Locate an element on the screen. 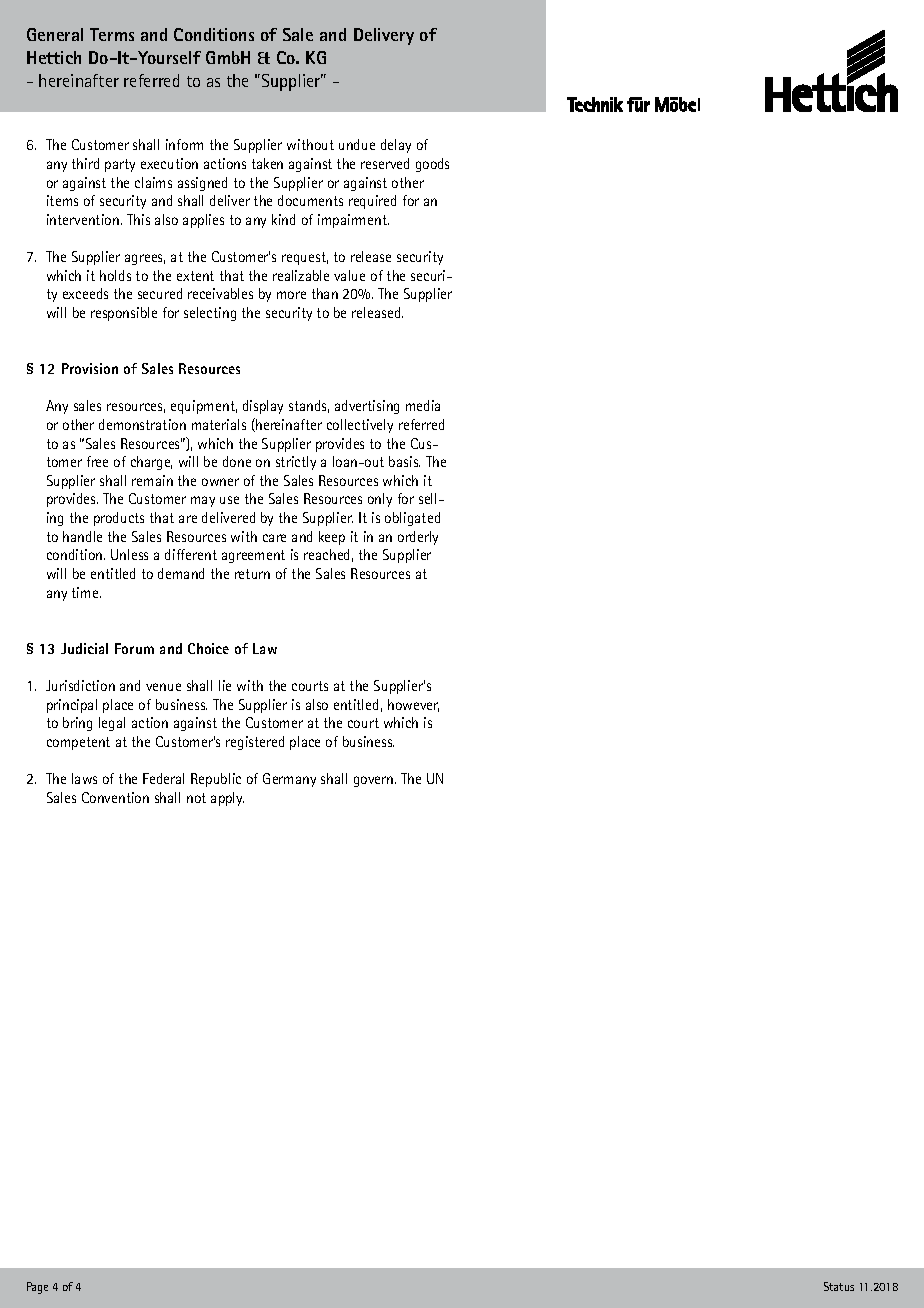  Page is located at coordinates (37, 1288).
